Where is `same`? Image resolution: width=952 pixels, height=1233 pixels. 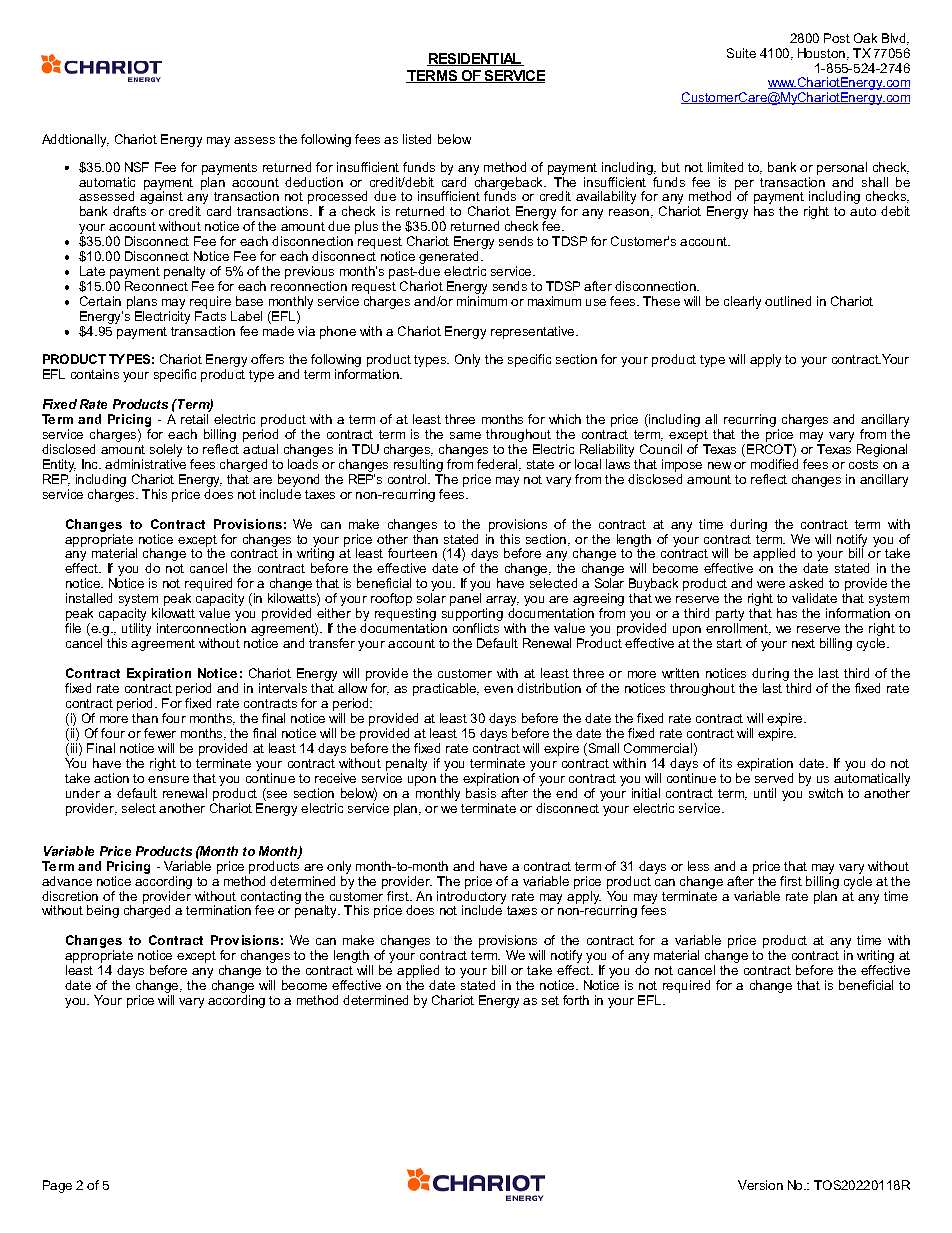
same is located at coordinates (465, 435).
